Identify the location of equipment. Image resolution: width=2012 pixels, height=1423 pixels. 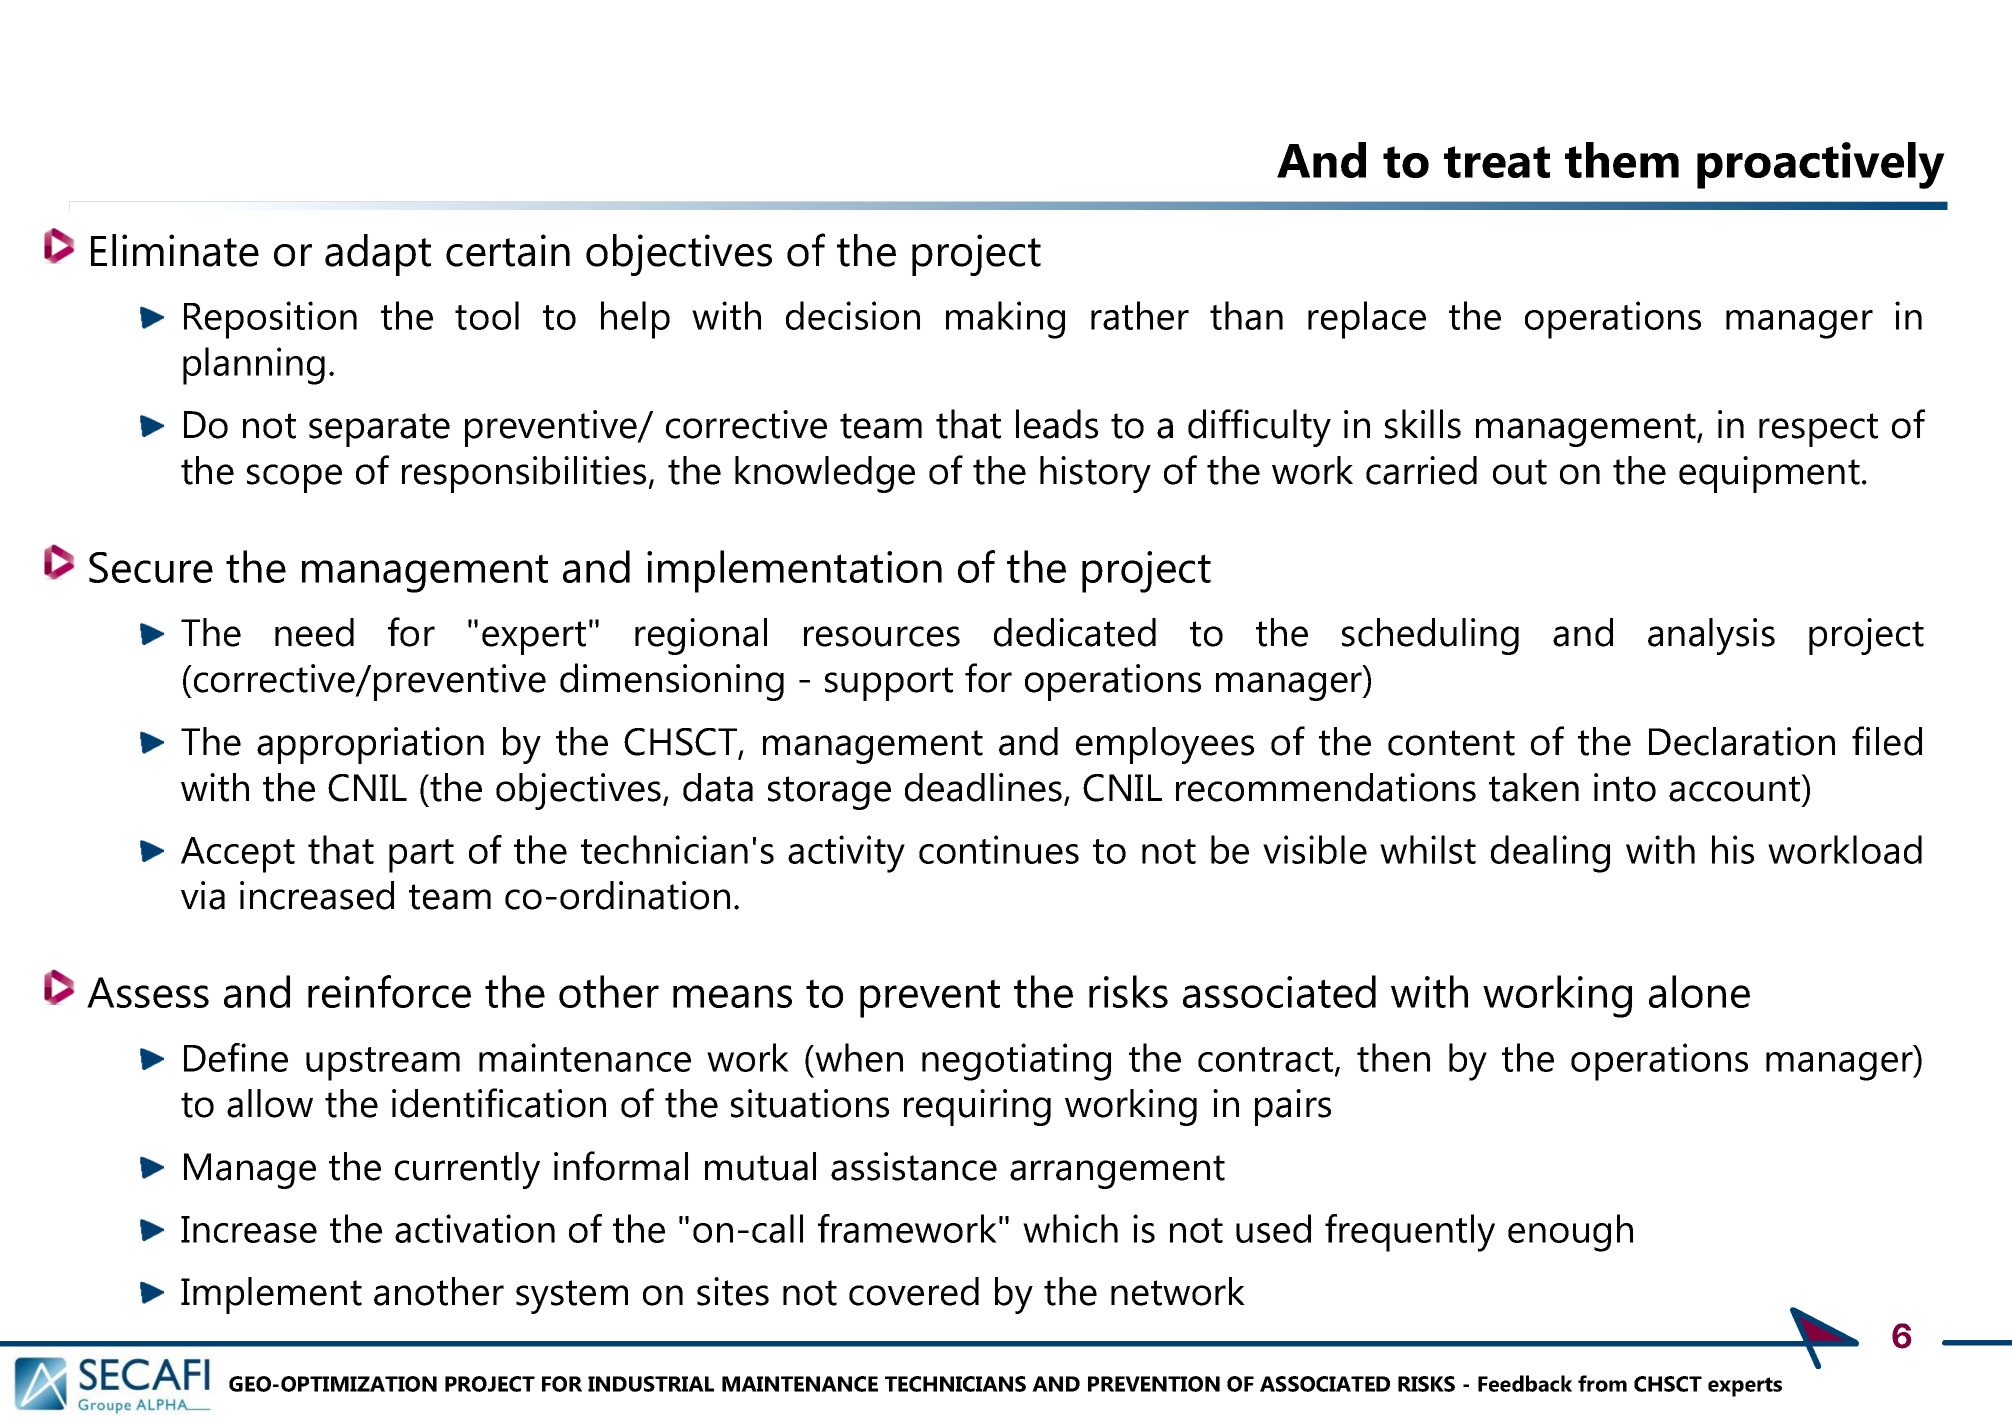
(1769, 474).
